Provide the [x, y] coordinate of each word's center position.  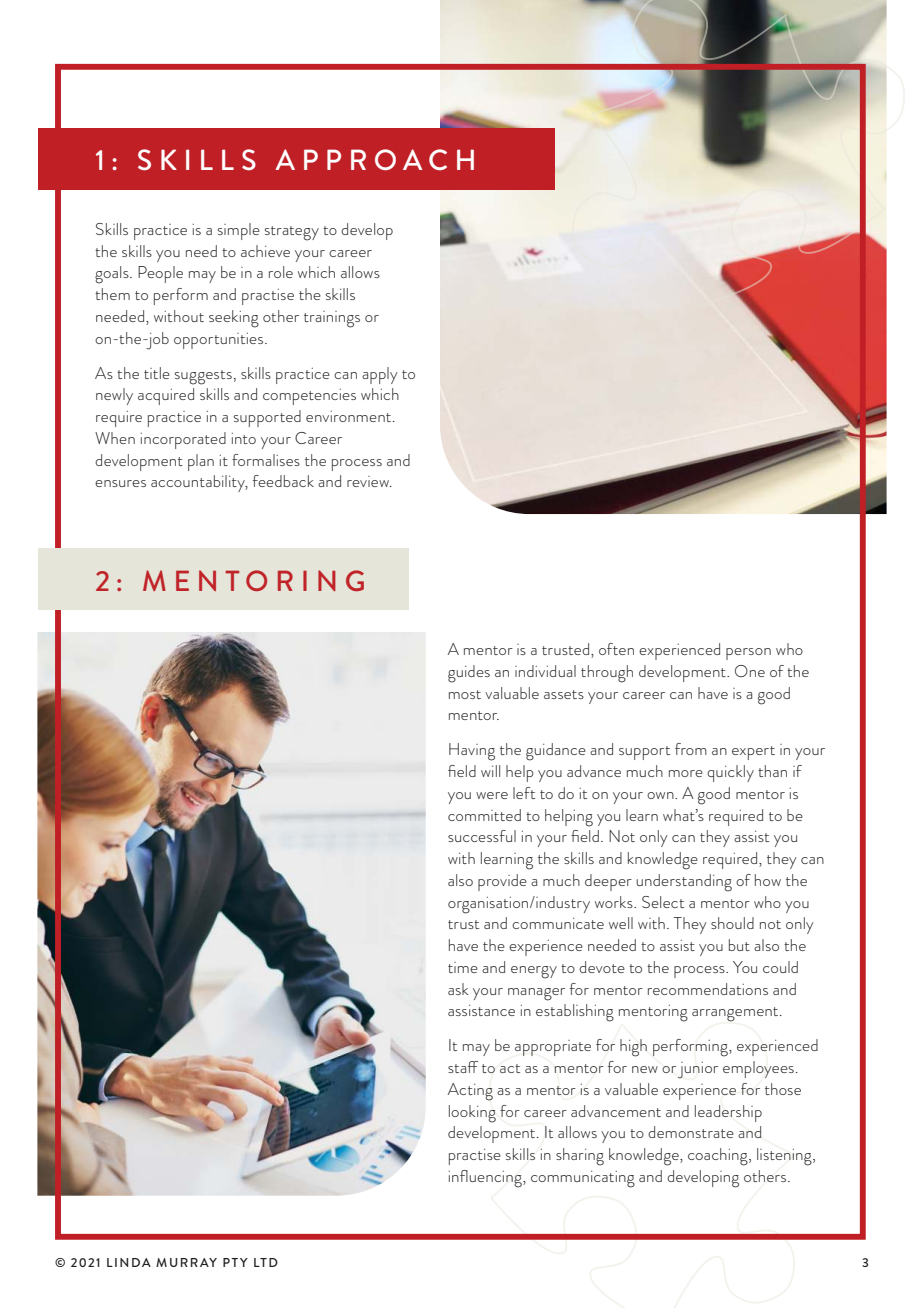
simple [239, 231]
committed [484, 815]
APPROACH [374, 160]
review [369, 481]
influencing [486, 1179]
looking [472, 1114]
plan [201, 462]
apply [380, 375]
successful [482, 836]
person [748, 654]
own [661, 795]
